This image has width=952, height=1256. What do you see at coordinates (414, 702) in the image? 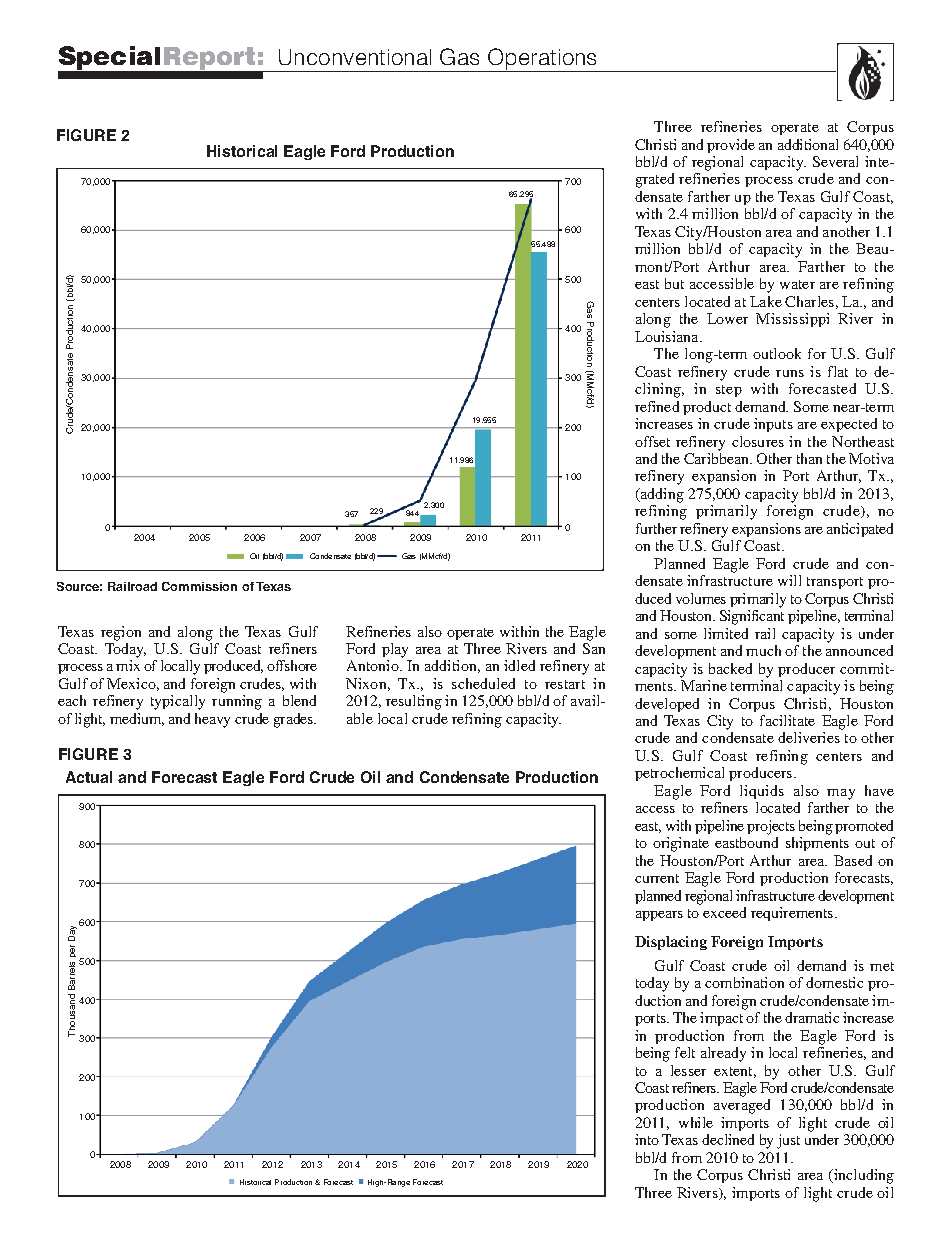
I see `resulting` at bounding box center [414, 702].
